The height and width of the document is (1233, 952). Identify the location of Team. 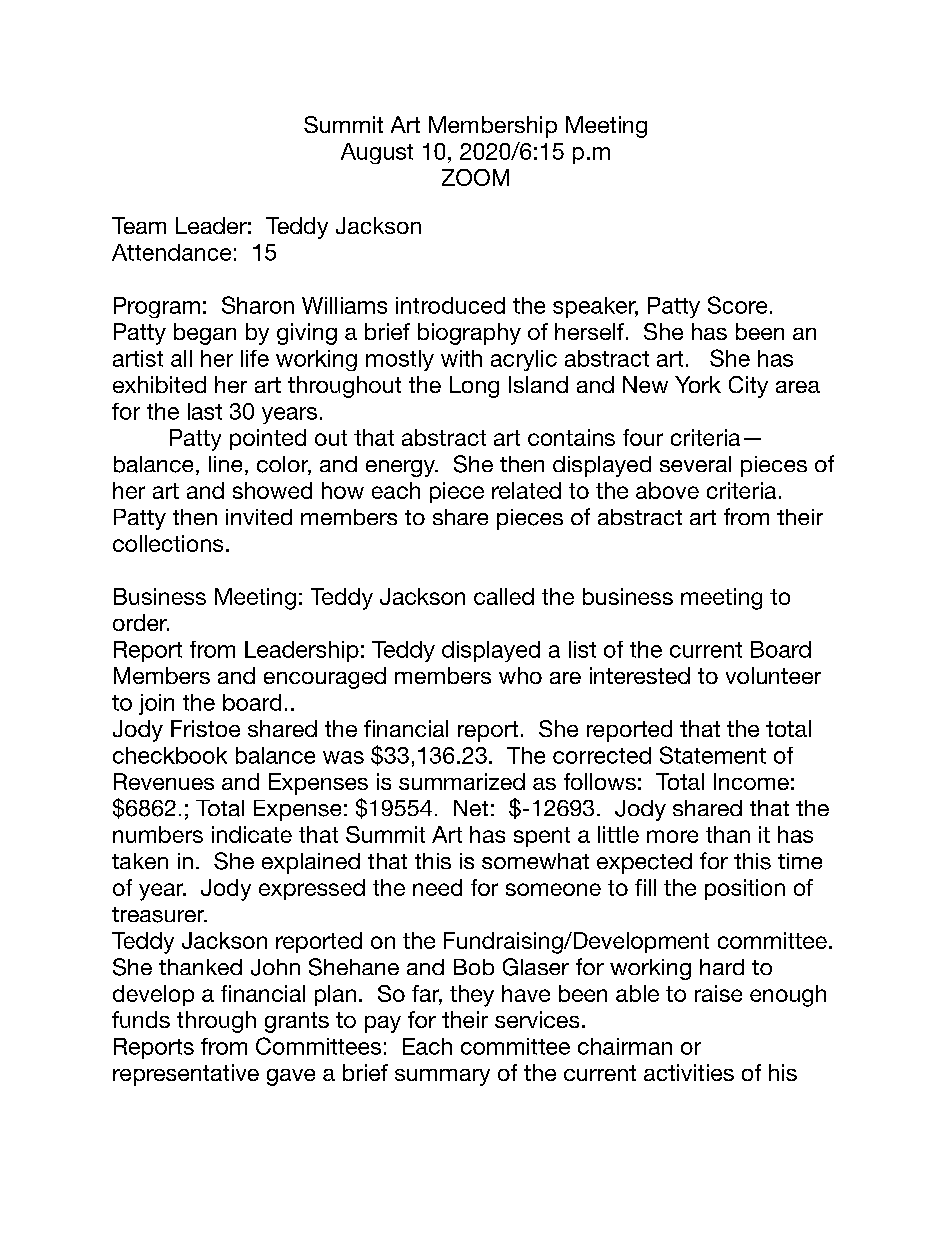
(139, 225).
